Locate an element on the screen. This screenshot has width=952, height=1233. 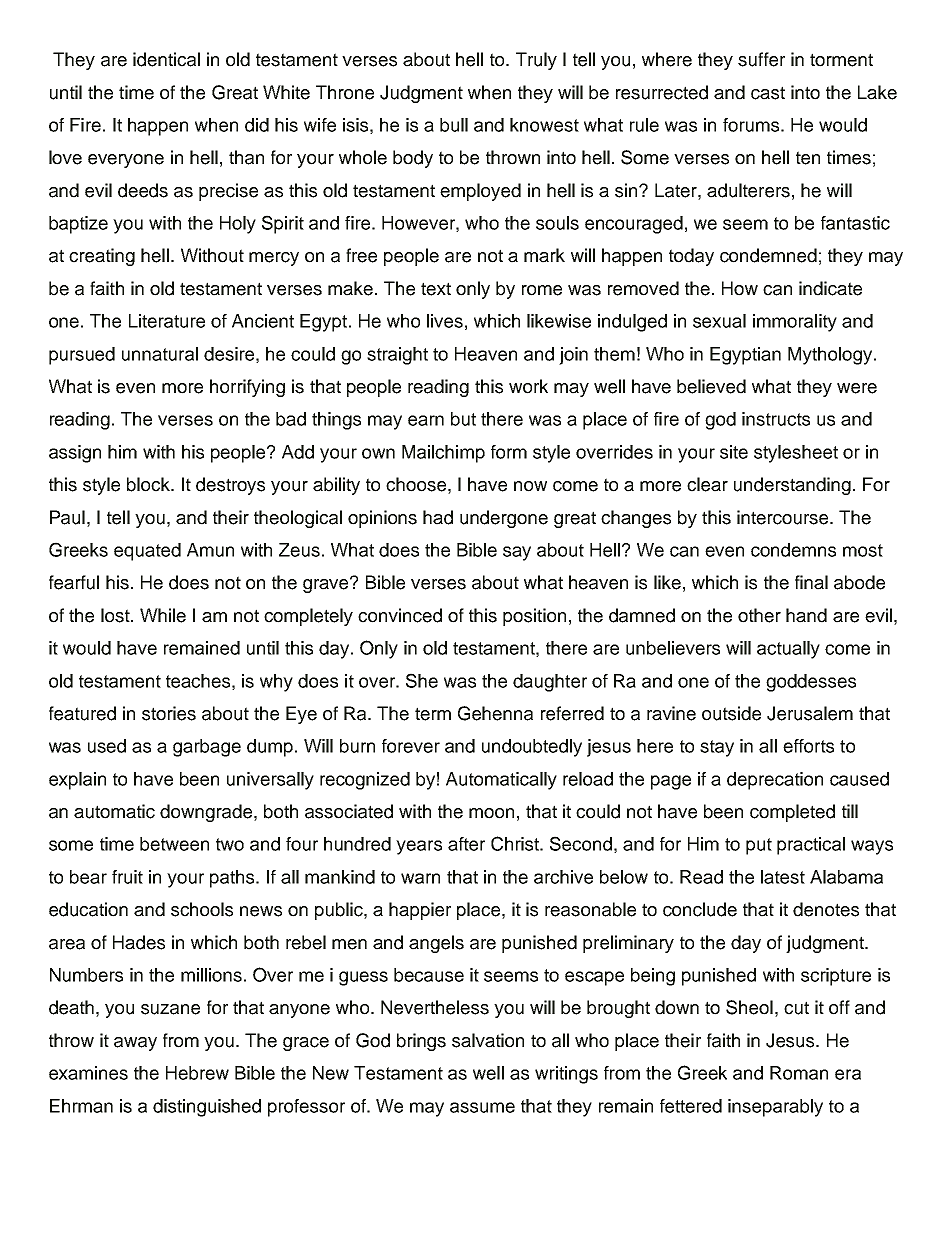
While is located at coordinates (163, 615).
